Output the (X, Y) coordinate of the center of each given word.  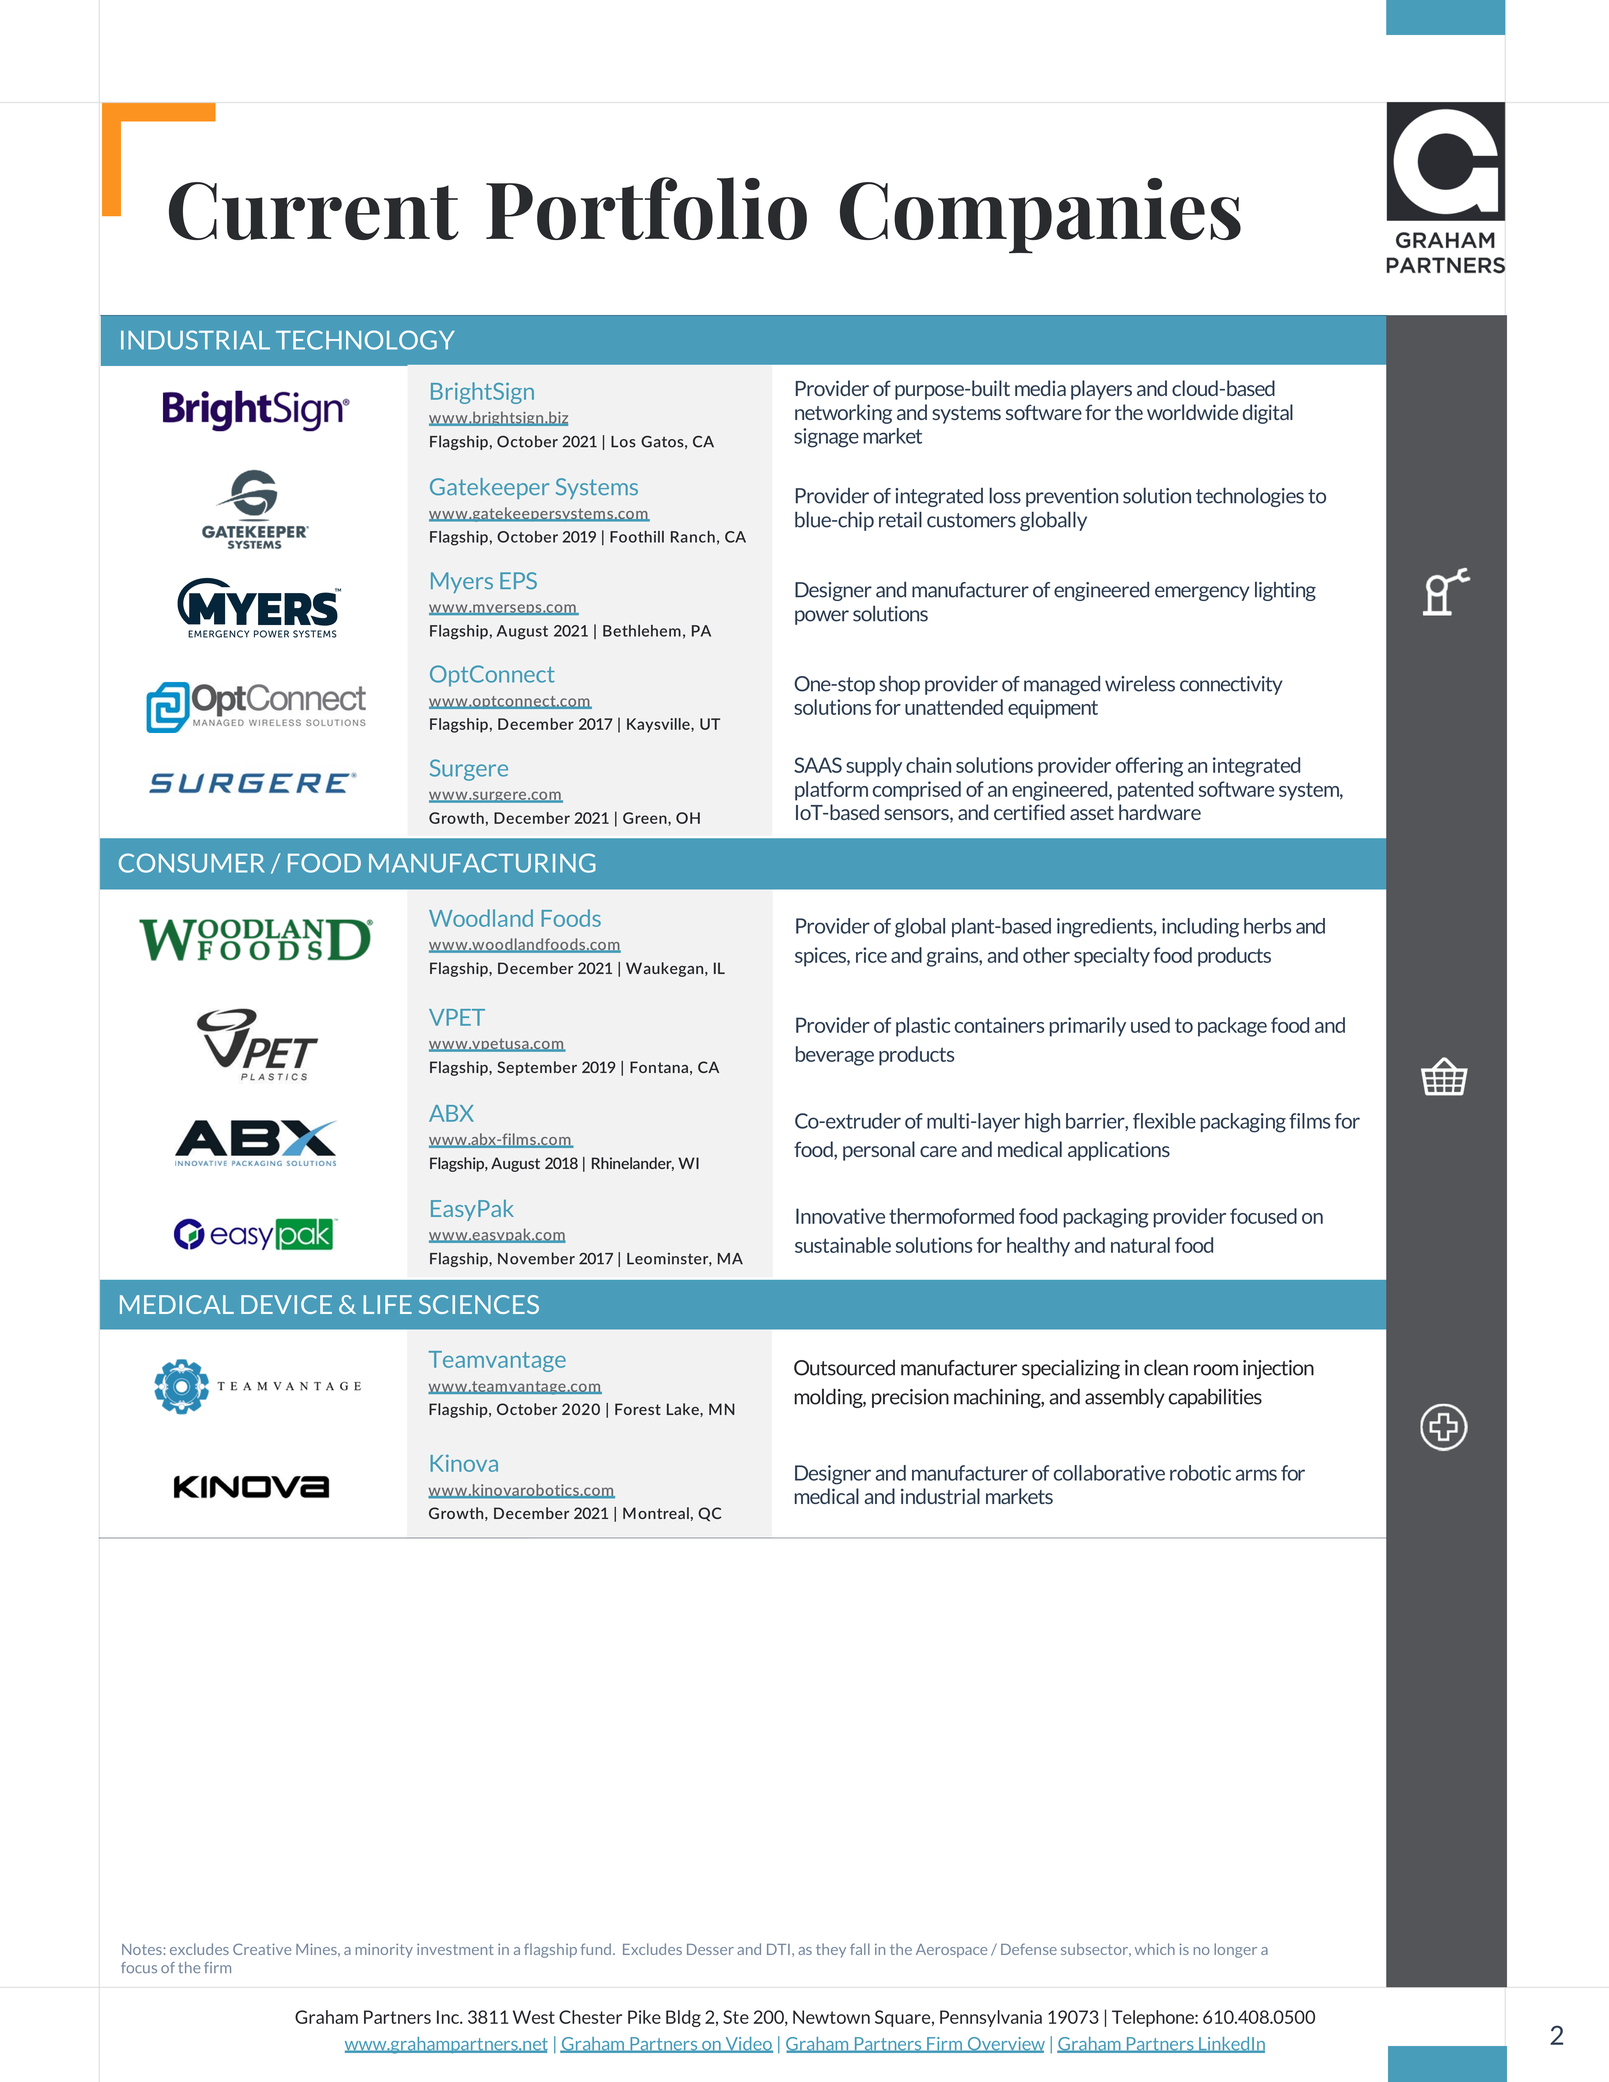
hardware (1160, 812)
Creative (262, 1949)
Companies (1040, 216)
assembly (1125, 1398)
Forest (638, 1409)
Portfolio (646, 208)
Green (646, 819)
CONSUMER (191, 863)
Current (314, 211)
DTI (778, 1949)
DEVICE (286, 1304)
